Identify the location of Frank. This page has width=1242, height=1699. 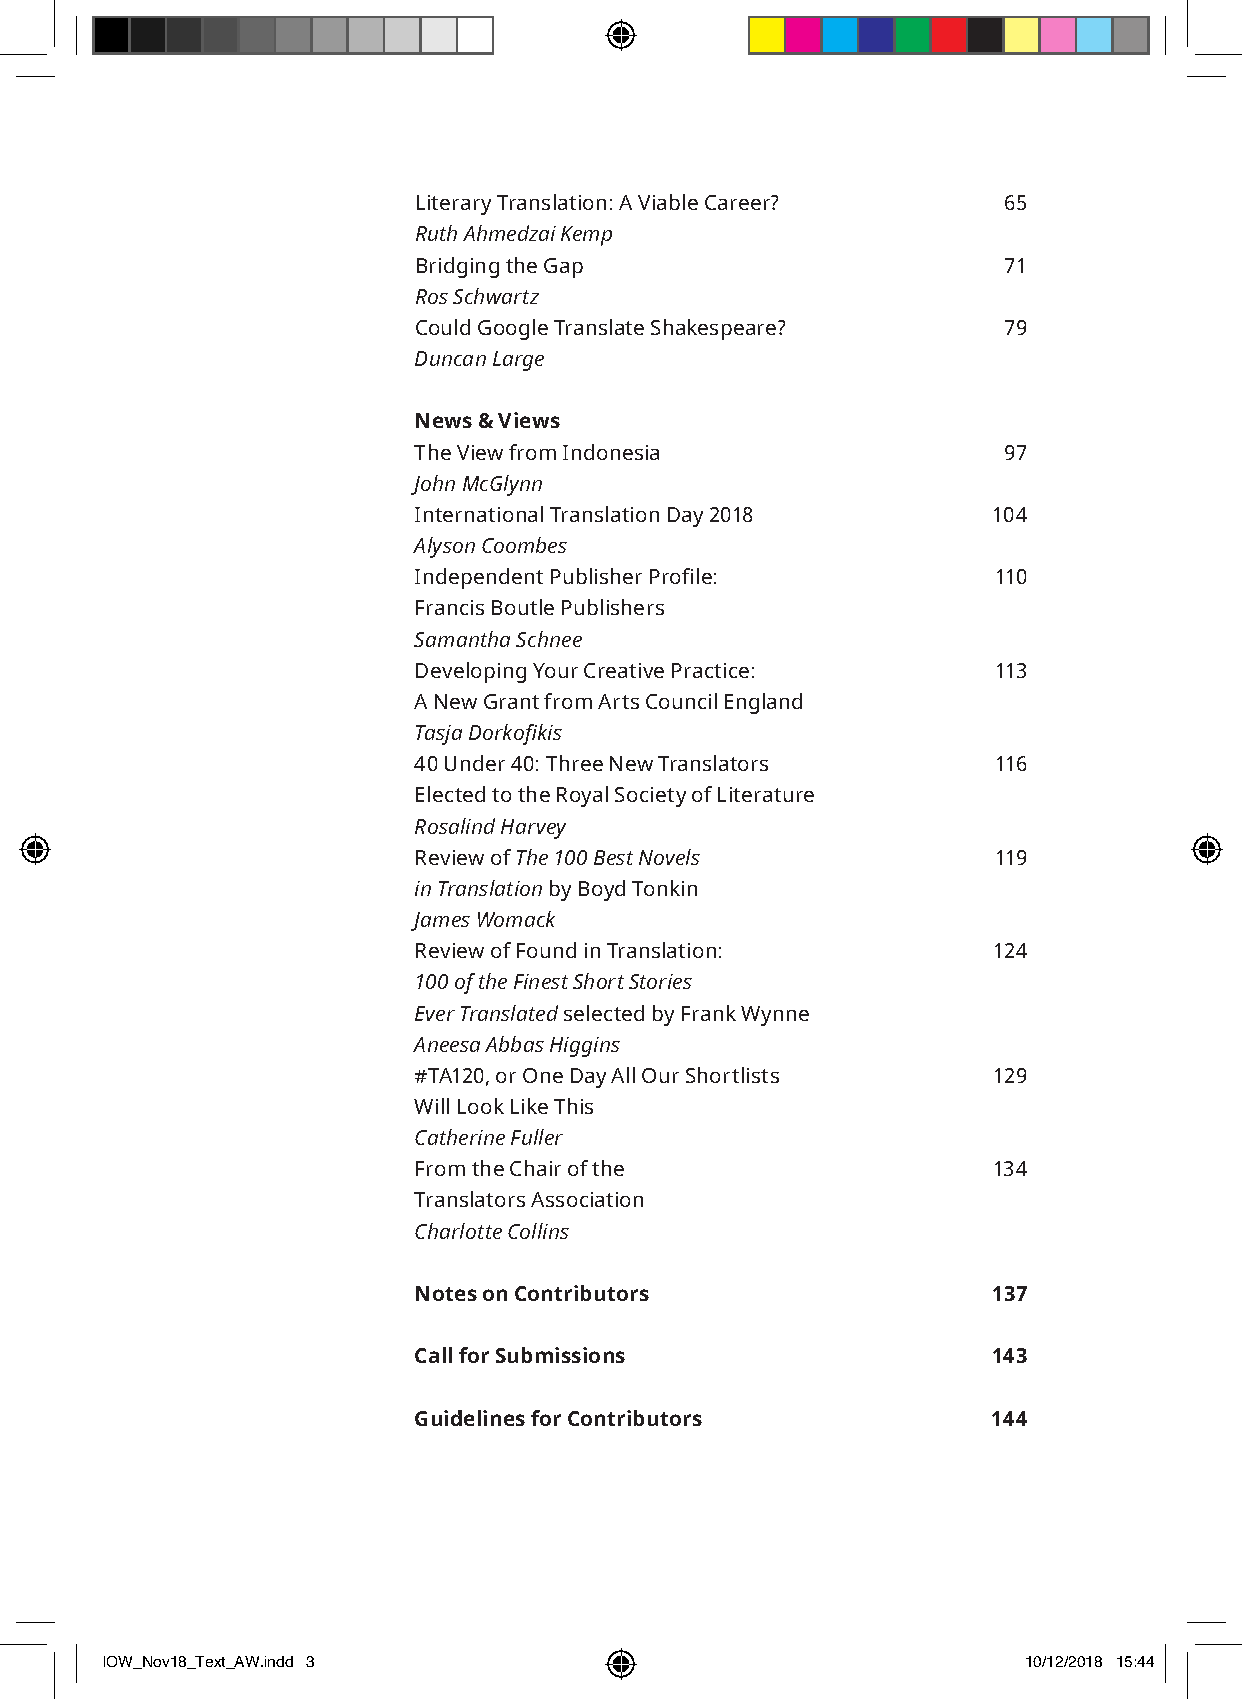
(709, 1013).
